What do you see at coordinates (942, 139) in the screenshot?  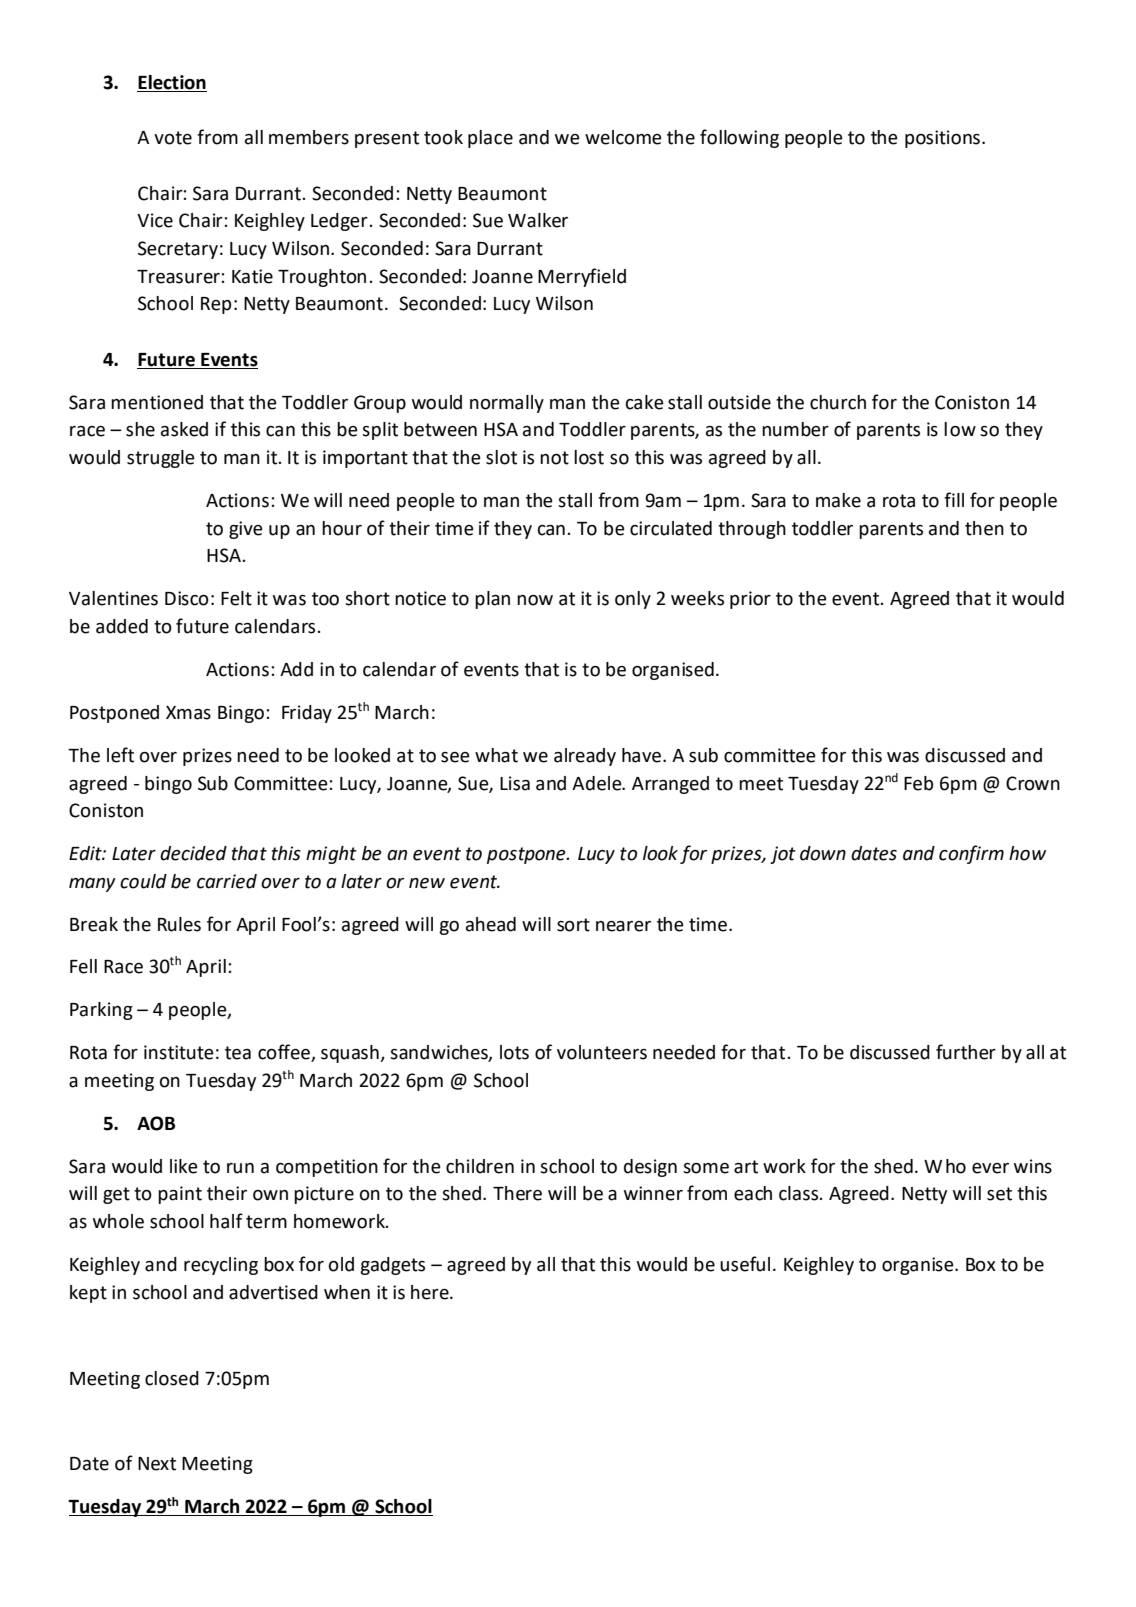 I see `positions` at bounding box center [942, 139].
